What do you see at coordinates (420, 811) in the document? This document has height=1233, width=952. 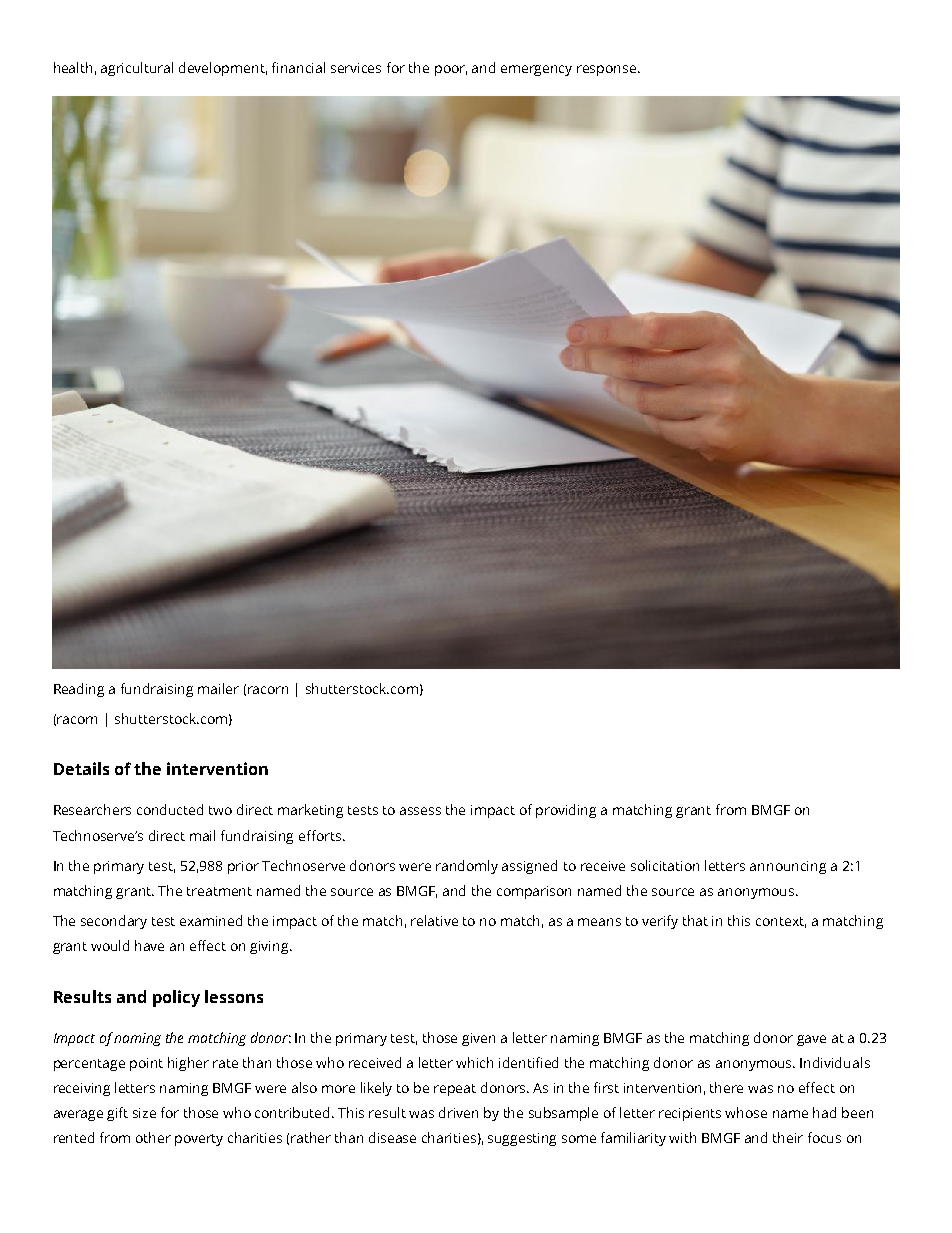 I see `assess` at bounding box center [420, 811].
